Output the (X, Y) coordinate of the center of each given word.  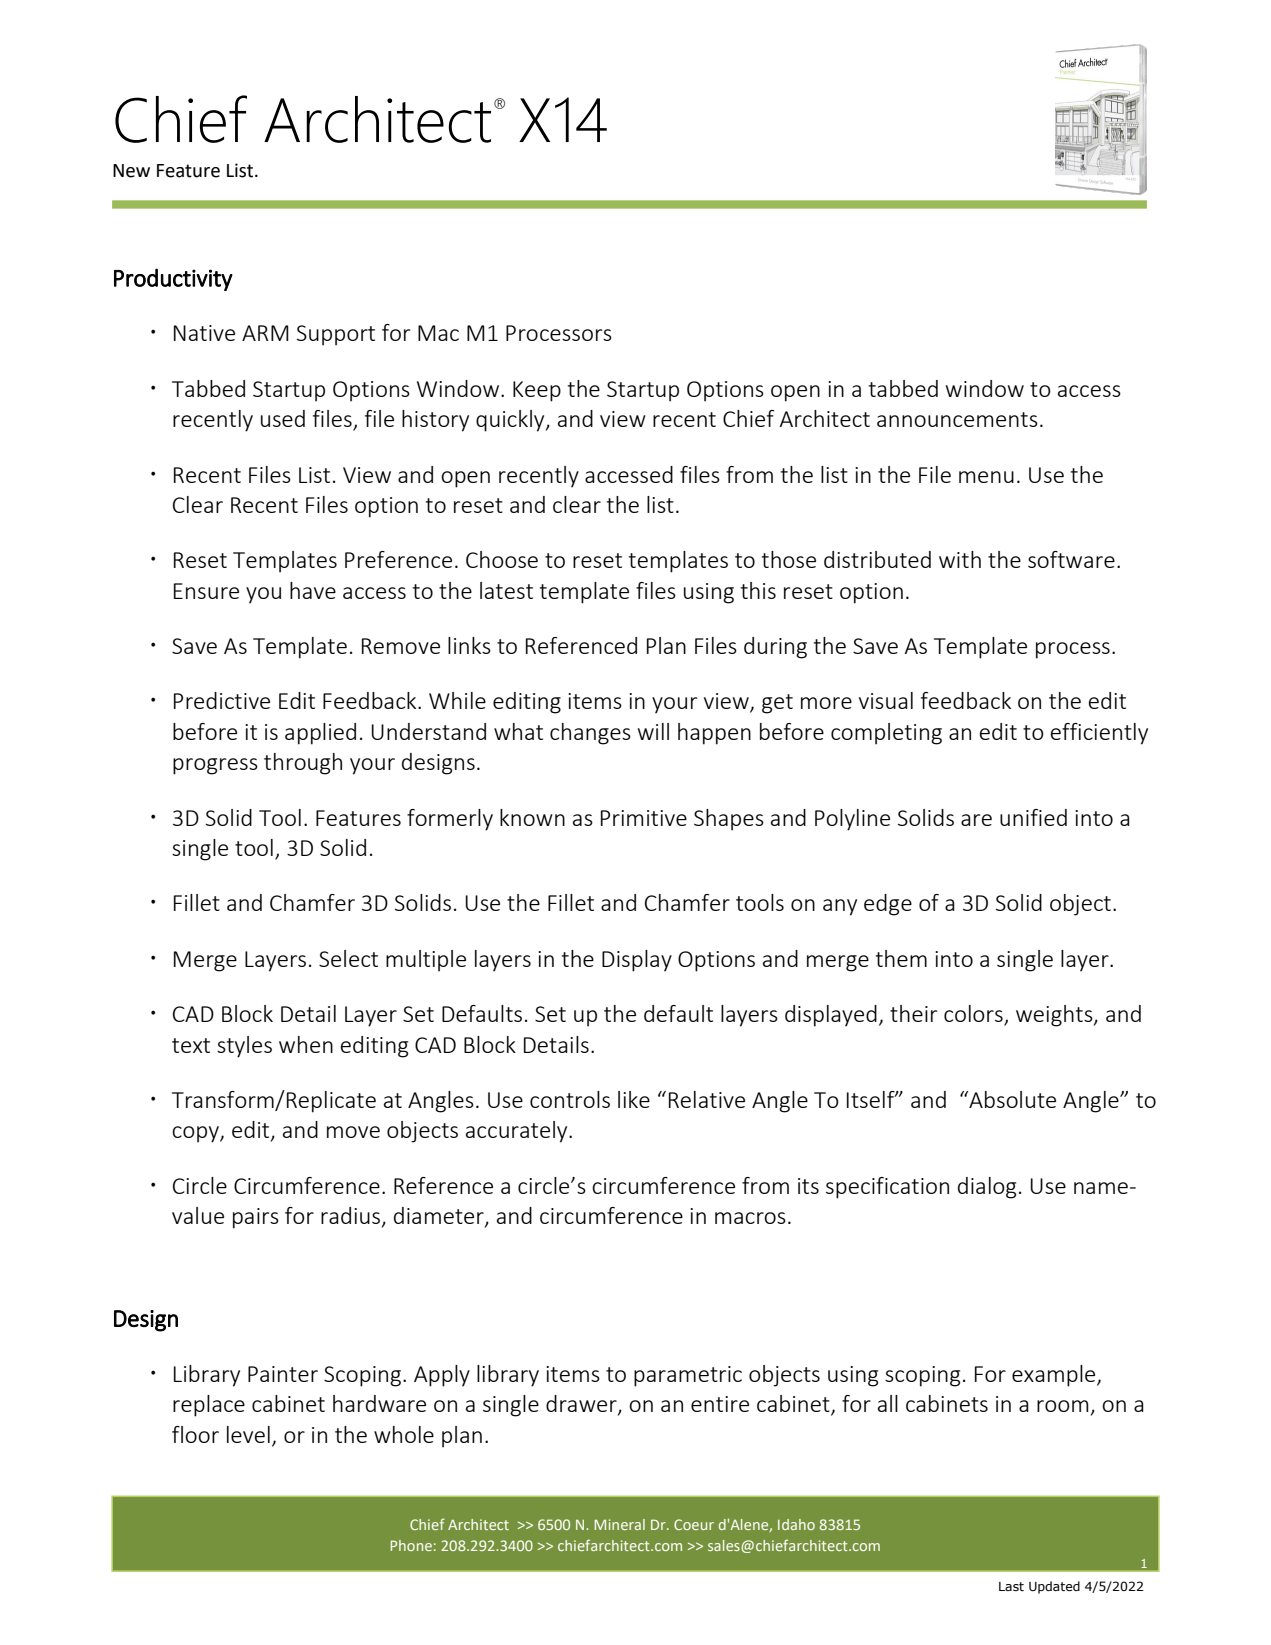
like (634, 1099)
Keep (537, 391)
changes (590, 734)
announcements (957, 419)
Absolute (1011, 1099)
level (248, 1434)
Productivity (173, 279)
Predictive (222, 700)
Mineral (619, 1524)
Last (1011, 1586)
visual (886, 700)
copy (196, 1134)
